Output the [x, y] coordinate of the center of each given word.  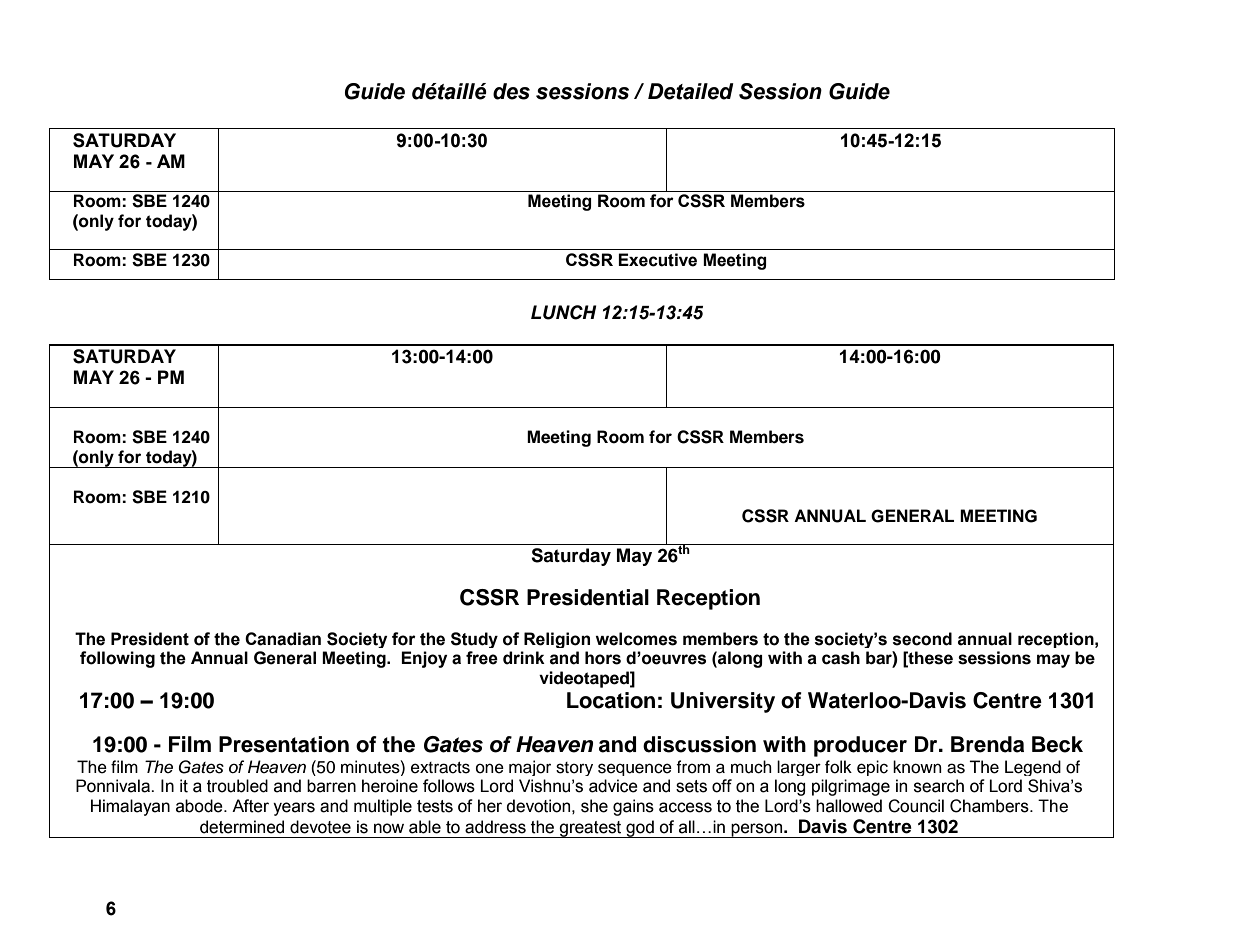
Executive [657, 260]
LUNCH [564, 312]
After [250, 806]
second [922, 639]
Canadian [283, 639]
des [511, 91]
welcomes [636, 639]
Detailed [691, 91]
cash [841, 658]
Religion [557, 640]
